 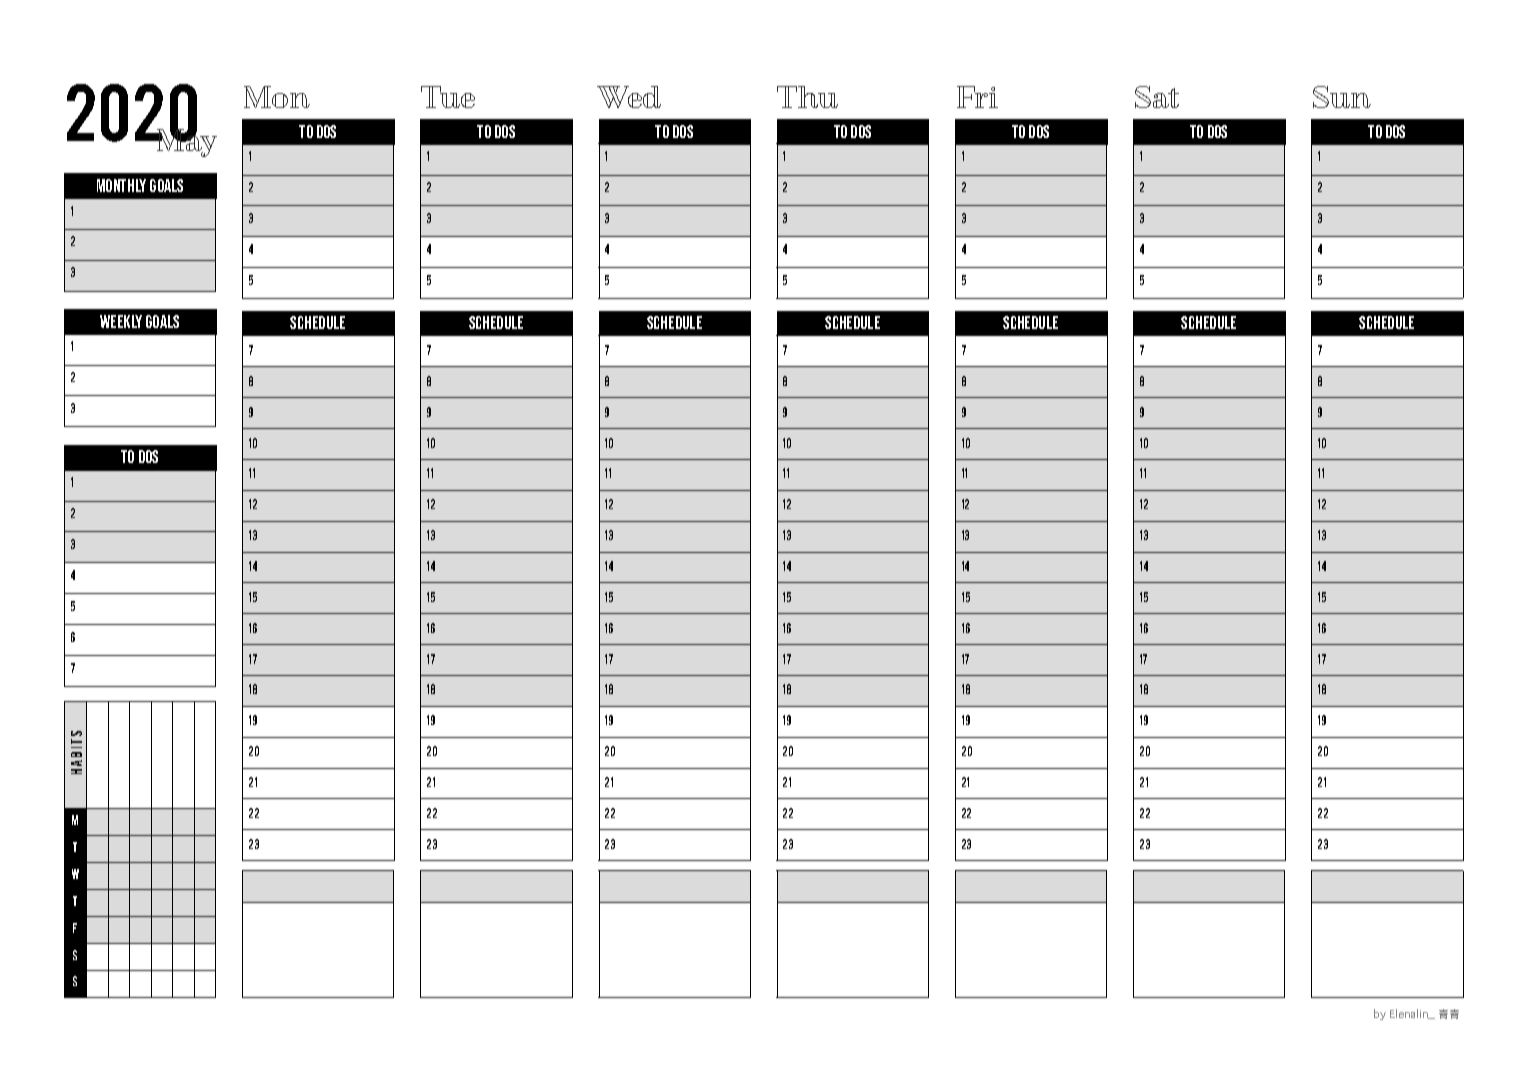 What do you see at coordinates (1342, 97) in the screenshot?
I see `Sun` at bounding box center [1342, 97].
